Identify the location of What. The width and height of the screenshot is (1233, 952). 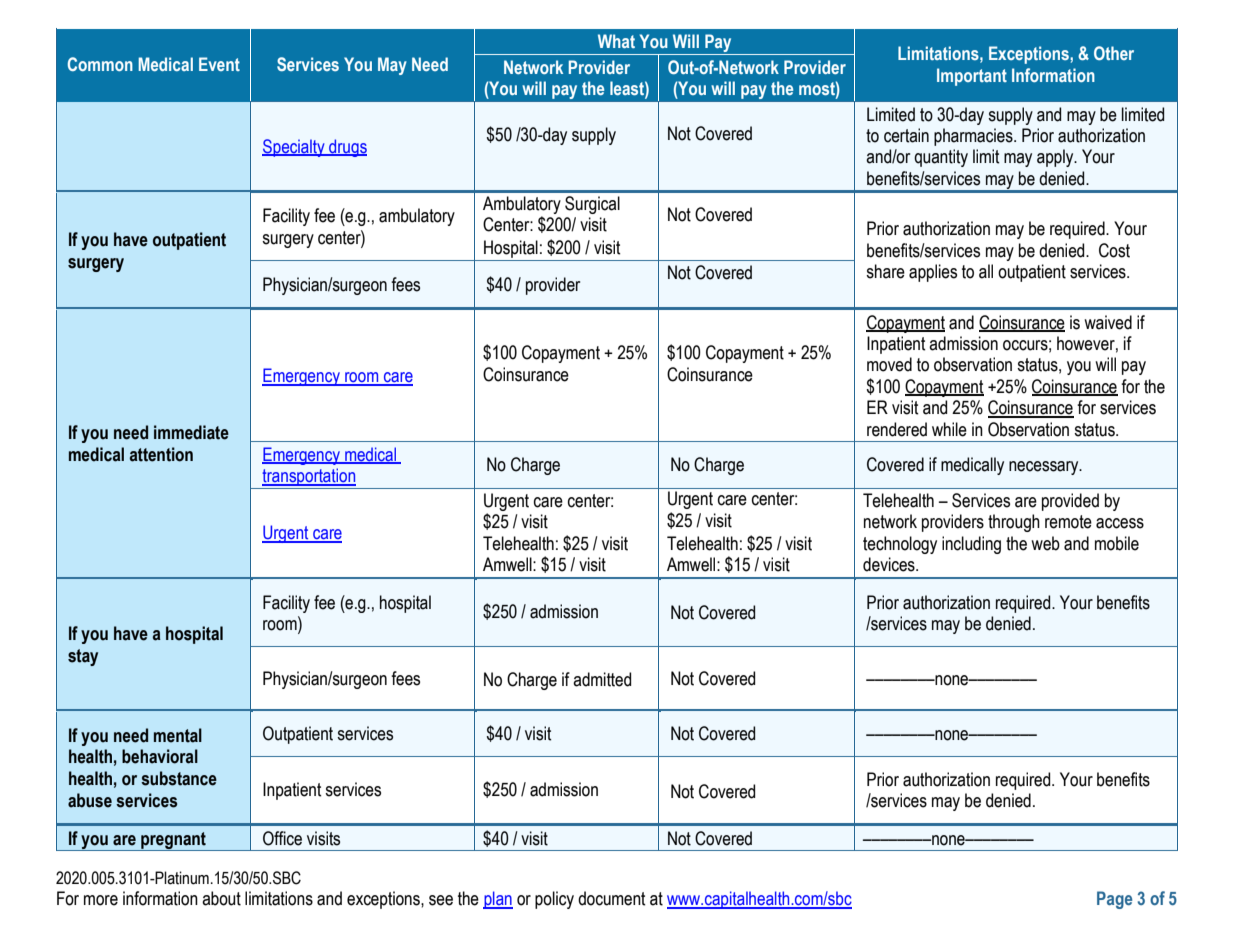
(616, 41).
